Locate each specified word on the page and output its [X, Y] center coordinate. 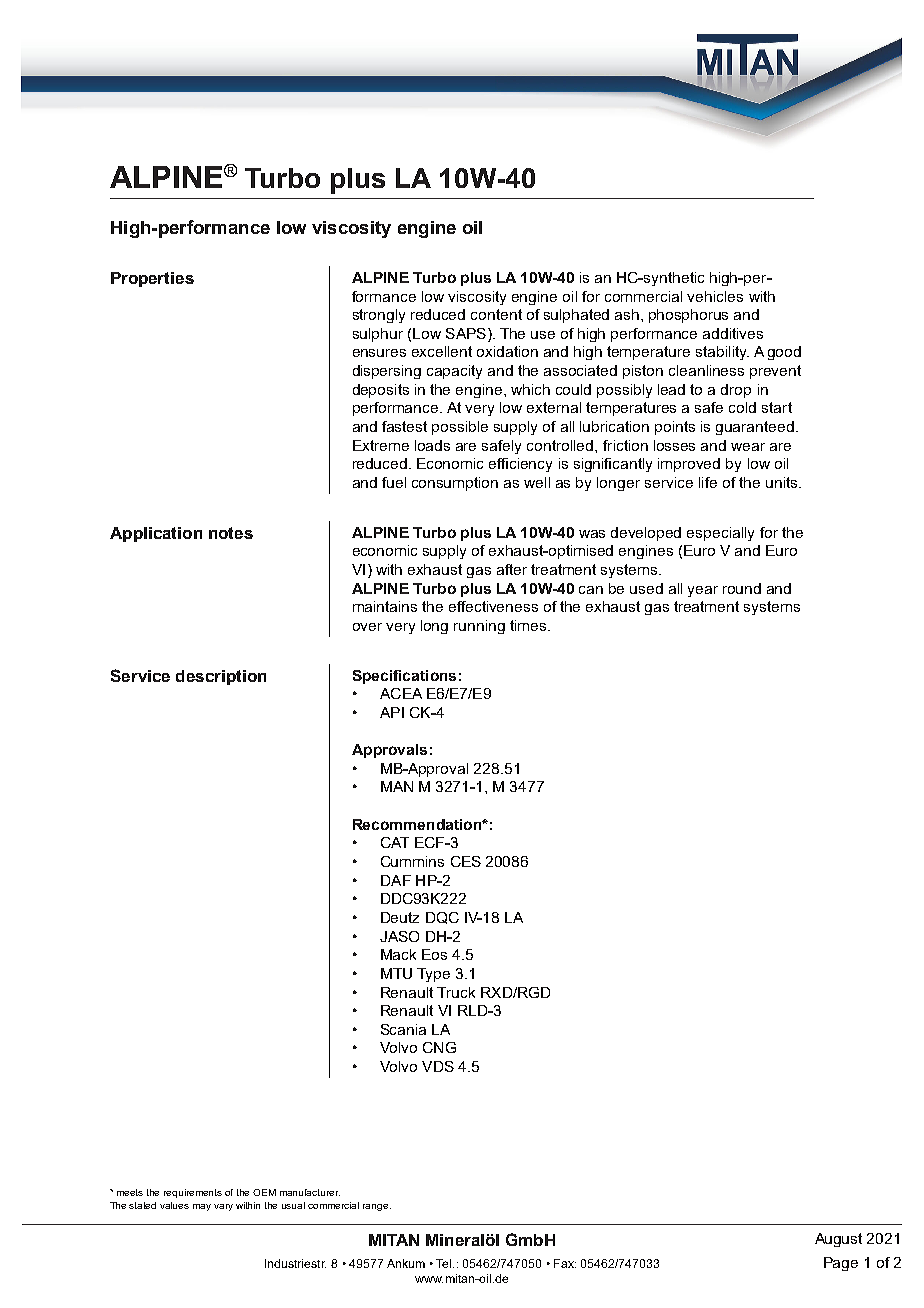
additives [733, 333]
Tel [445, 1263]
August [838, 1240]
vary [223, 1207]
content [496, 314]
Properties [152, 279]
